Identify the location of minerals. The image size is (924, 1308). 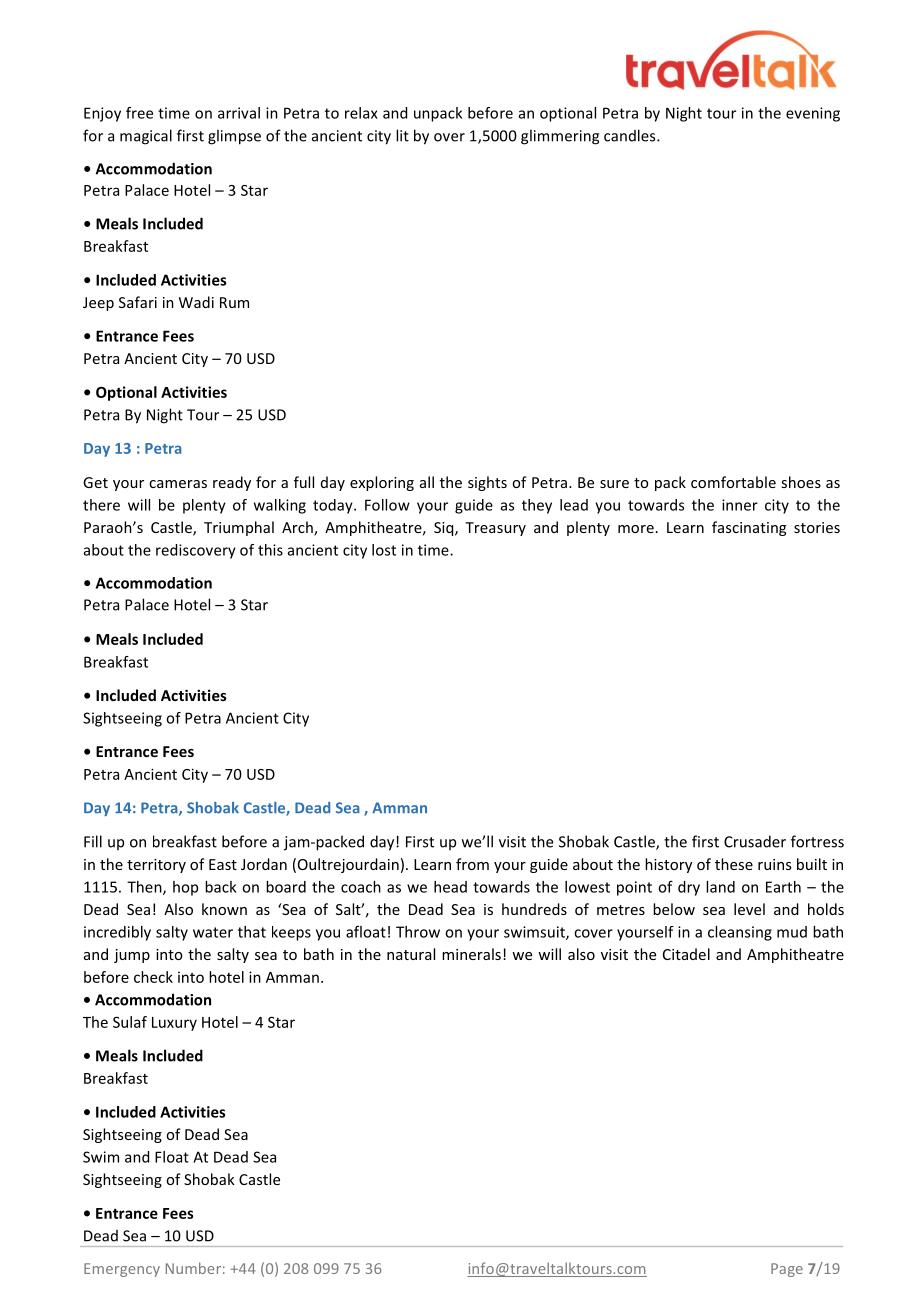
(471, 954).
